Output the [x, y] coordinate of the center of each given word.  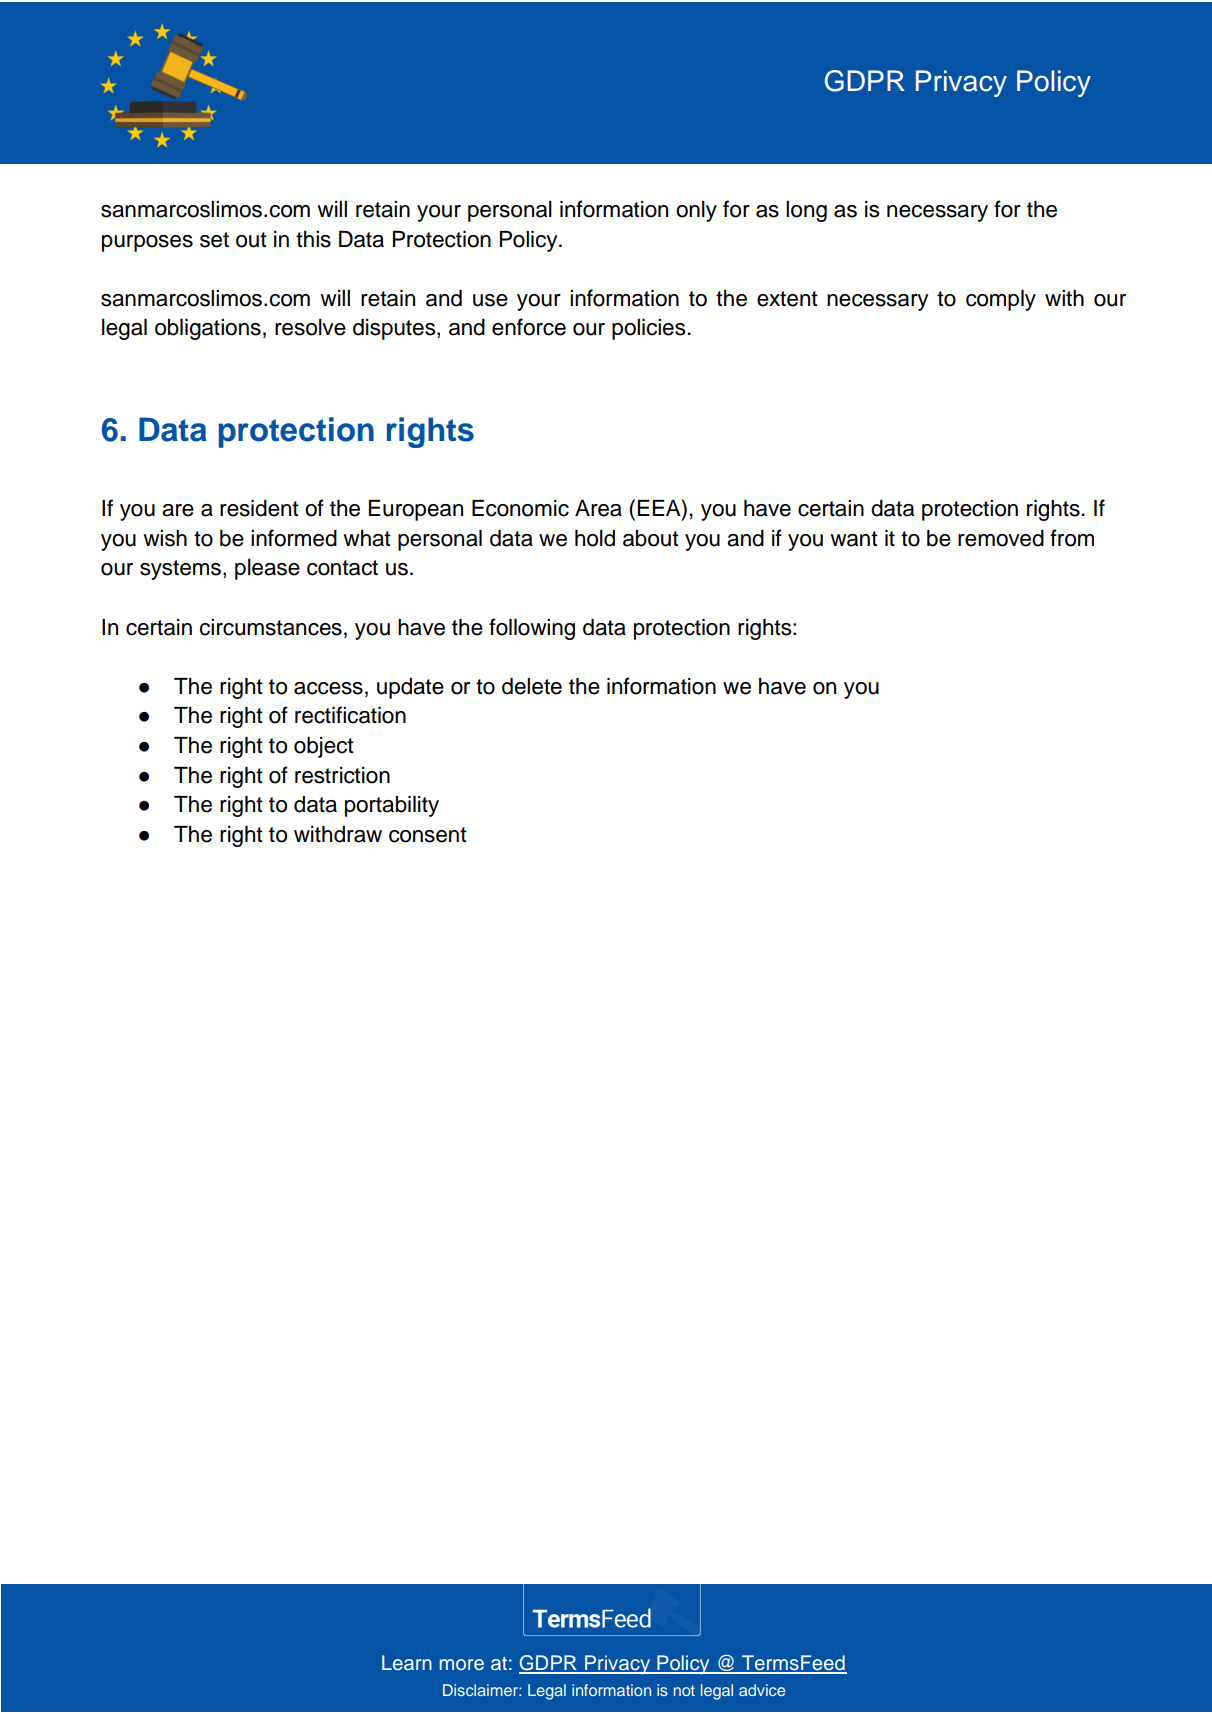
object [324, 747]
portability [392, 806]
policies [648, 329]
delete [532, 686]
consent [428, 835]
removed [1001, 538]
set [214, 240]
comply [1001, 300]
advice [762, 1690]
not [684, 1690]
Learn [407, 1663]
